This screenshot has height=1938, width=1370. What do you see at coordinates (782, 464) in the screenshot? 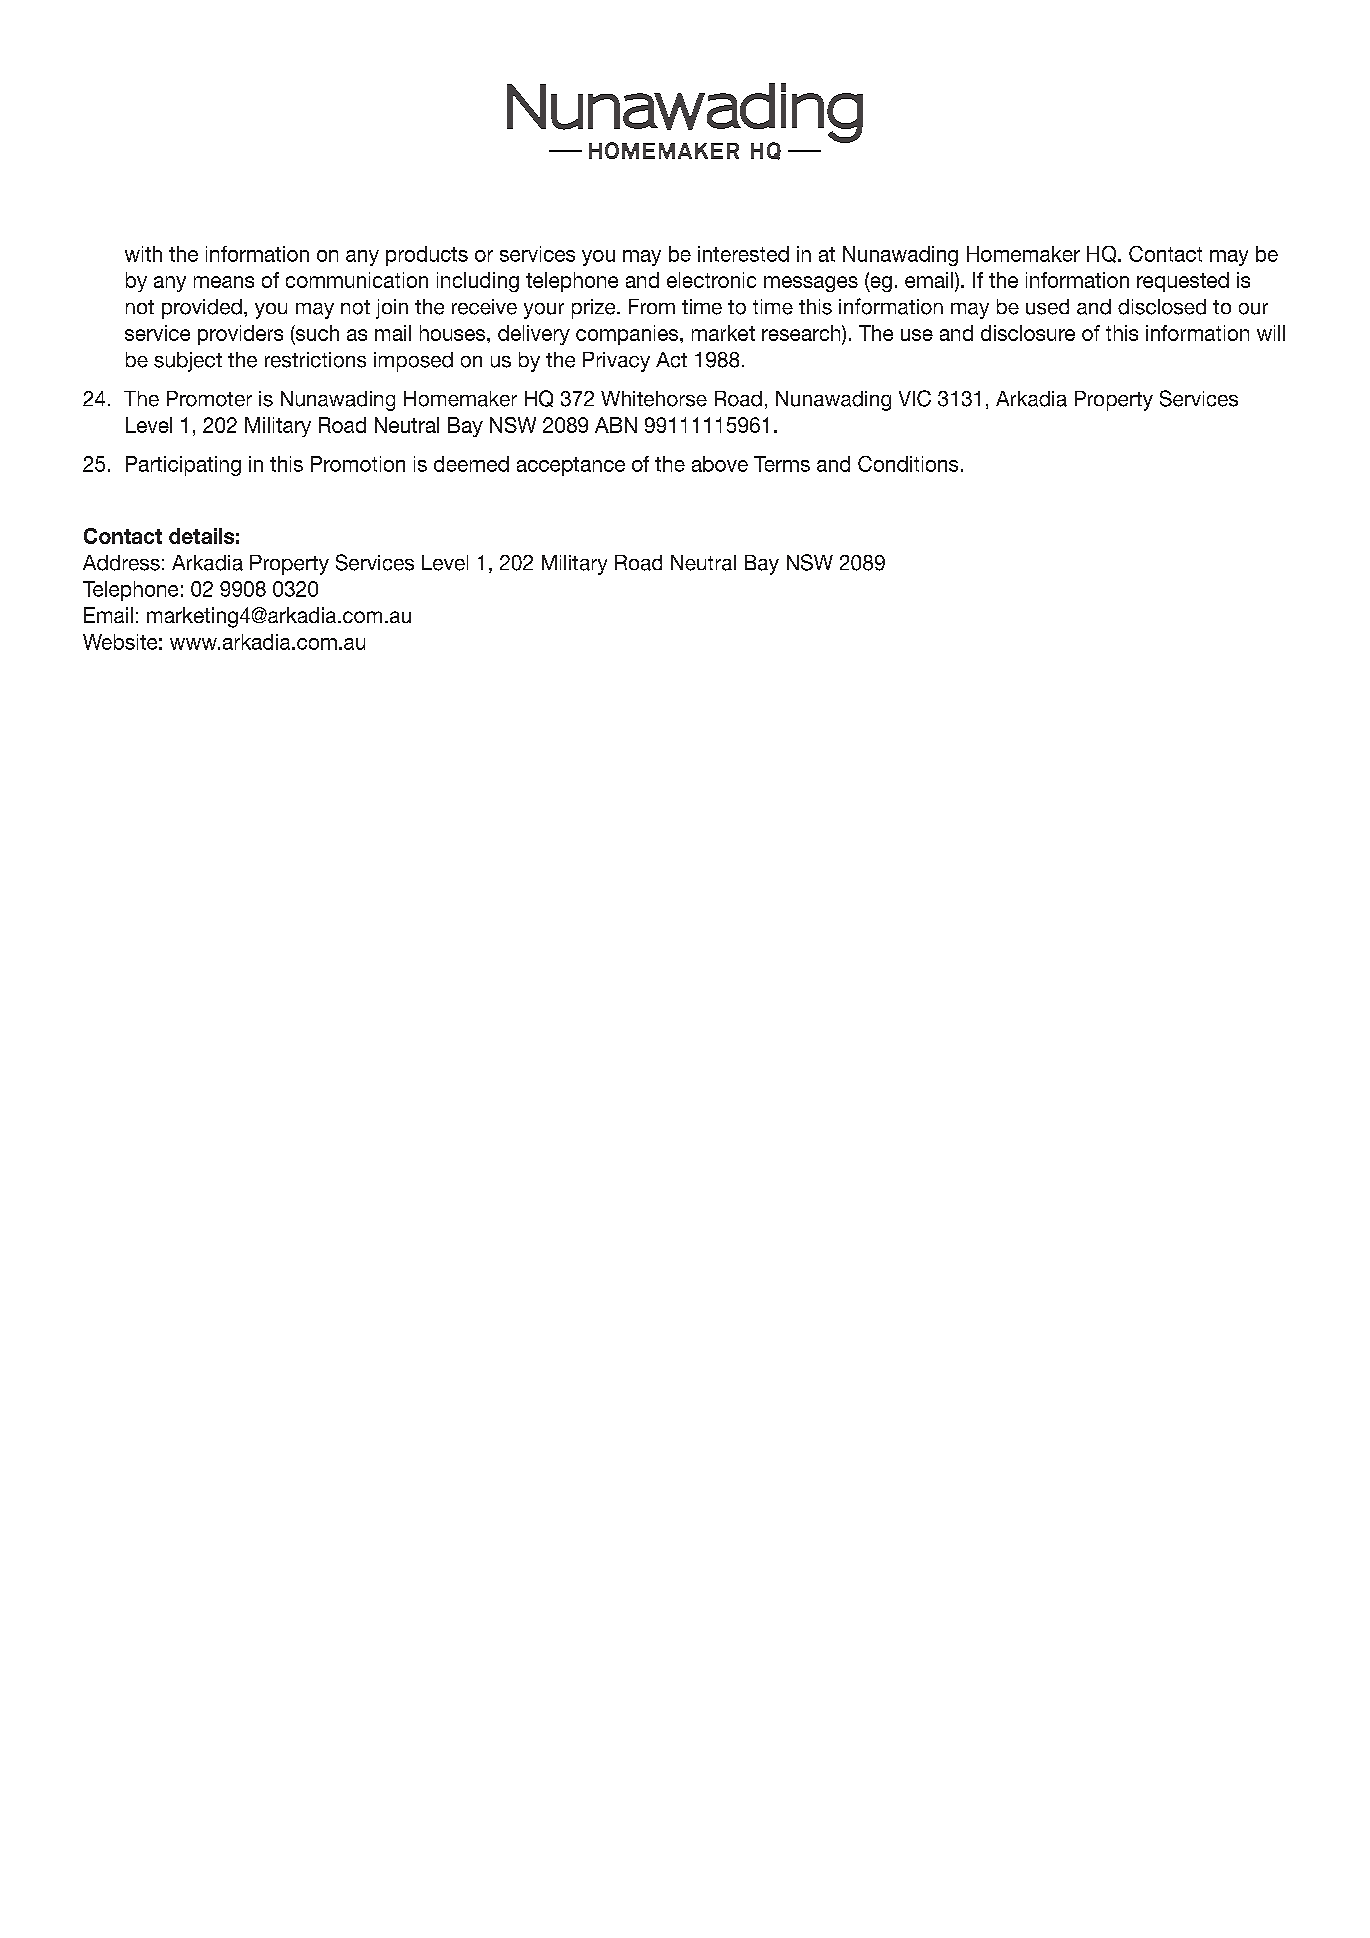
I see `Terms` at bounding box center [782, 464].
